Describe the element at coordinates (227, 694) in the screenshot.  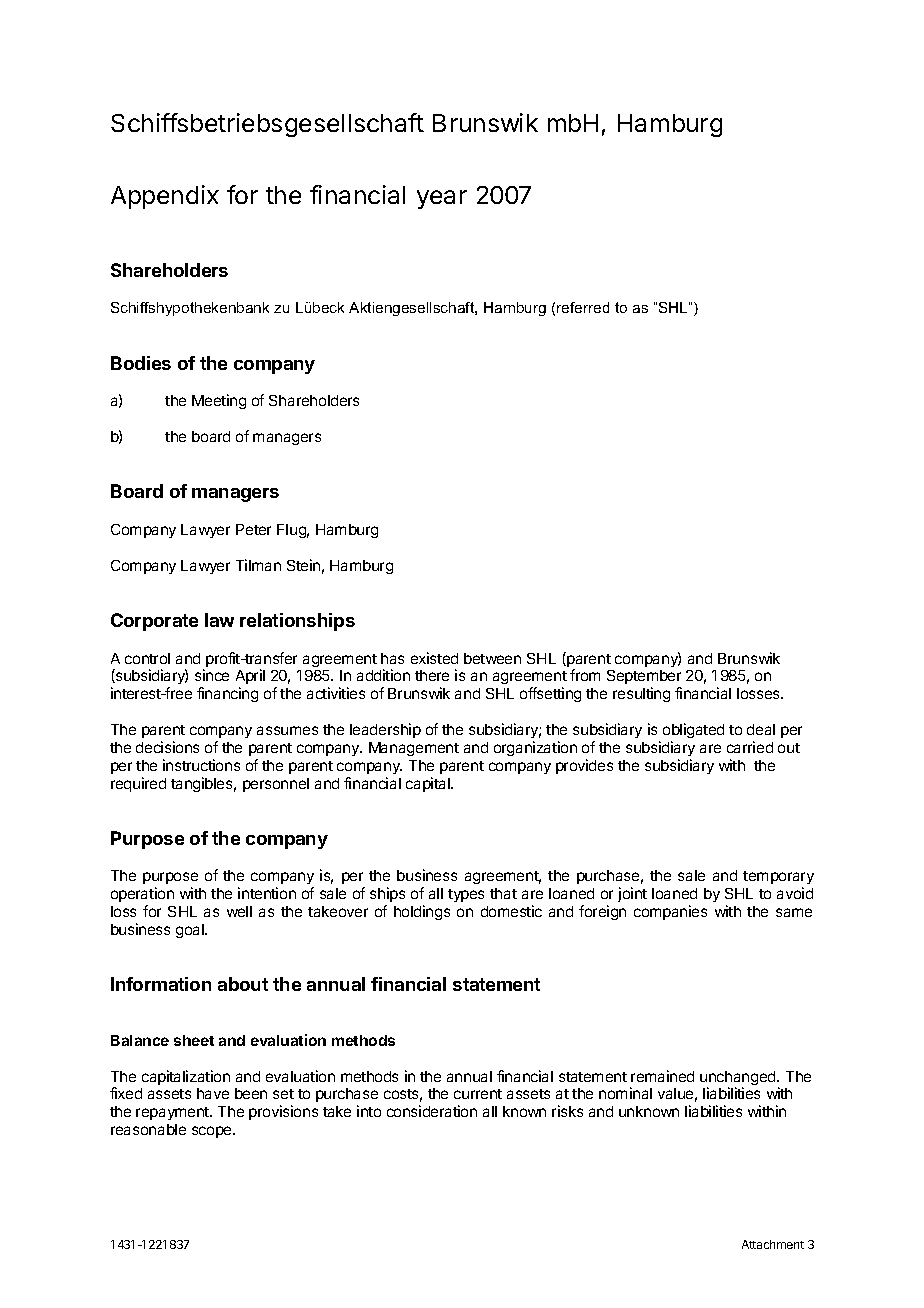
I see `financing` at that location.
